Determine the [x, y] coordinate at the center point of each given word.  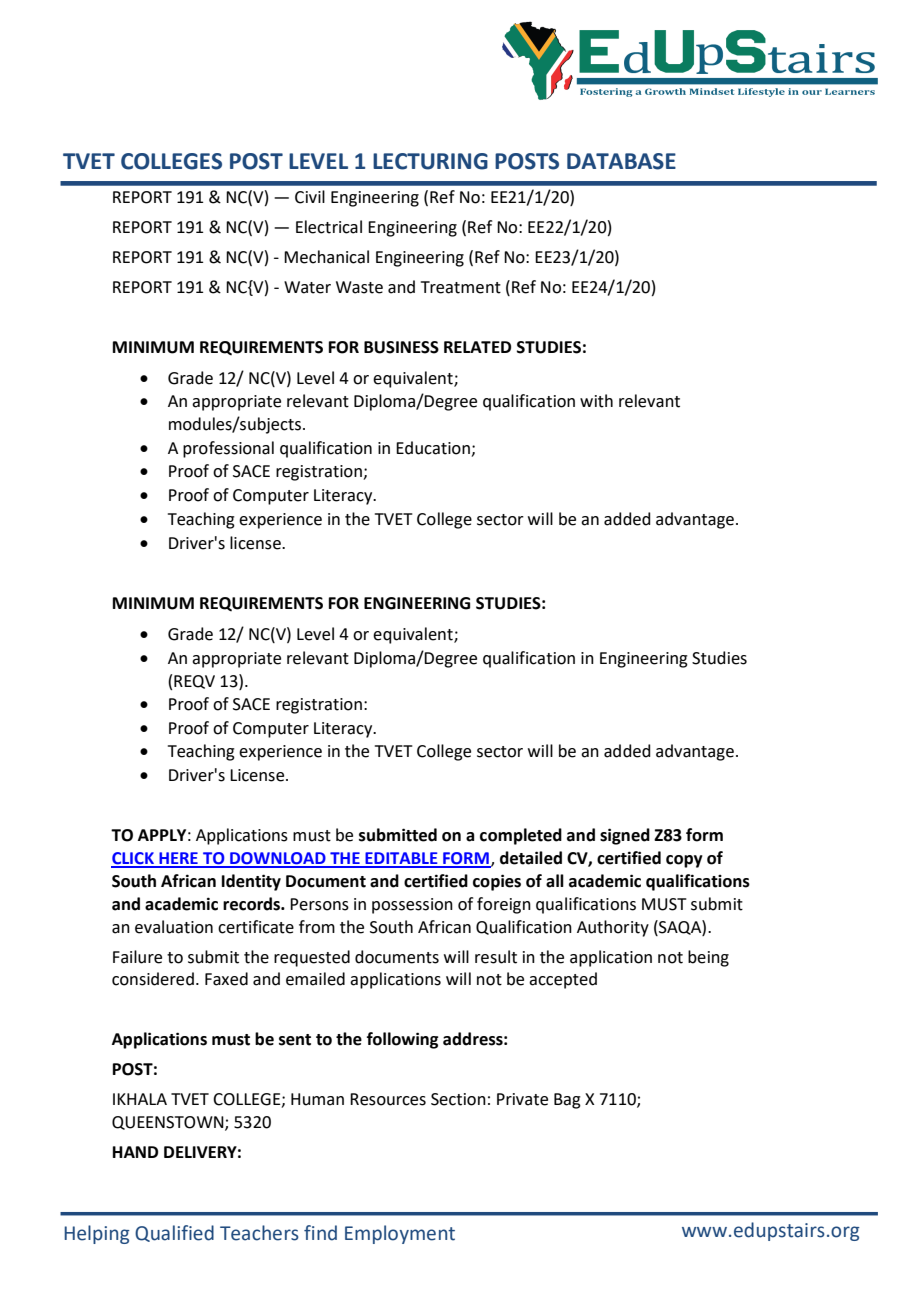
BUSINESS [401, 347]
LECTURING [430, 161]
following [402, 1040]
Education [433, 448]
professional [228, 449]
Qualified [174, 1233]
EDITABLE [401, 859]
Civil [310, 197]
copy [684, 861]
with [596, 401]
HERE [178, 859]
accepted [563, 980]
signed [625, 836]
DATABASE [621, 161]
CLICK [134, 859]
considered [153, 979]
